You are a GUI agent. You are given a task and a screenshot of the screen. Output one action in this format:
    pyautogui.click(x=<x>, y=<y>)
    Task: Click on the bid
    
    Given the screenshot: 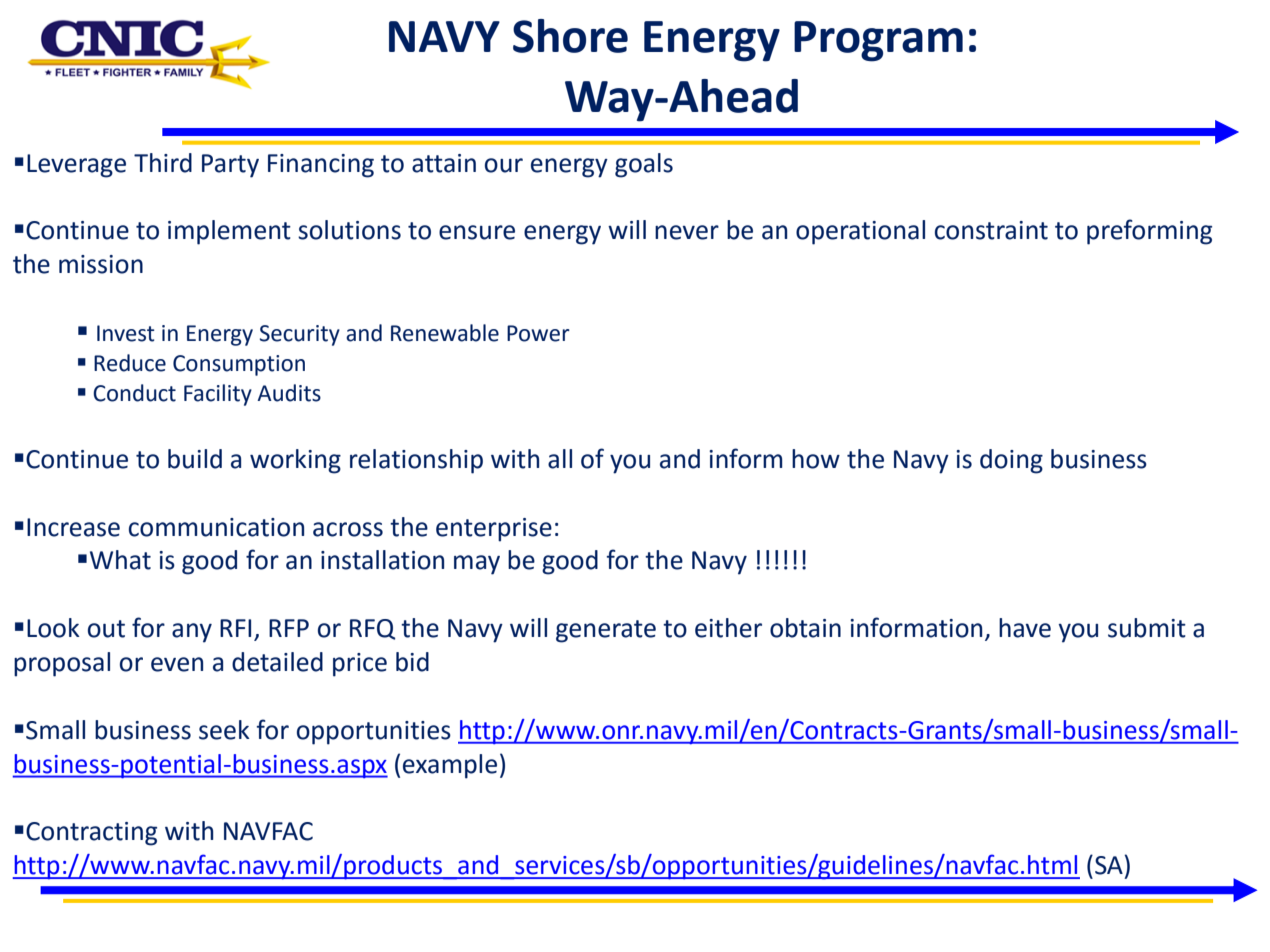 What is the action you would take?
    pyautogui.click(x=412, y=662)
